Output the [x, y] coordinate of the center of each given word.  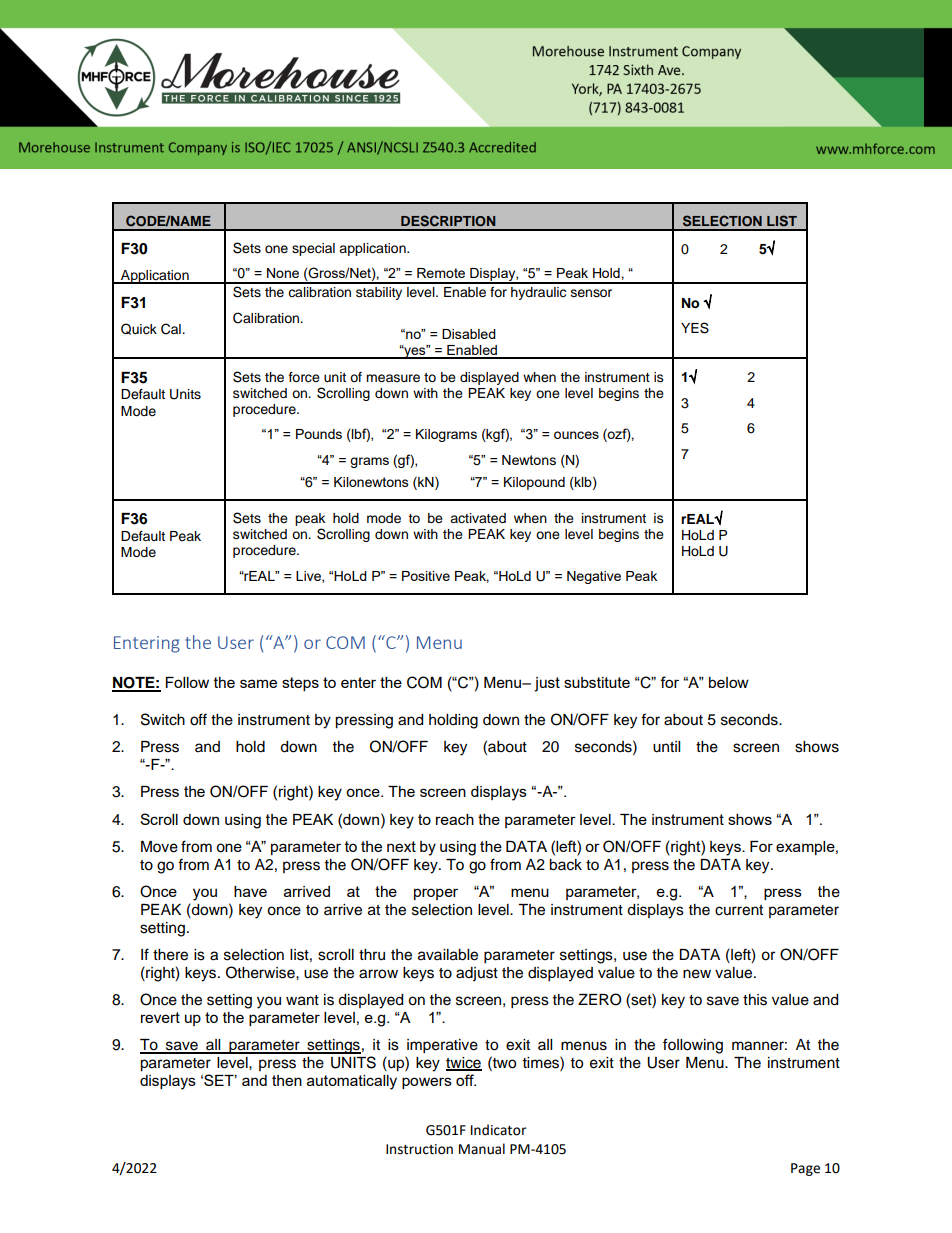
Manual [482, 1149]
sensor [591, 293]
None [283, 273]
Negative [594, 577]
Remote [441, 273]
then [287, 1080]
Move [159, 847]
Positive [426, 576]
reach [455, 819]
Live [309, 577]
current [739, 910]
